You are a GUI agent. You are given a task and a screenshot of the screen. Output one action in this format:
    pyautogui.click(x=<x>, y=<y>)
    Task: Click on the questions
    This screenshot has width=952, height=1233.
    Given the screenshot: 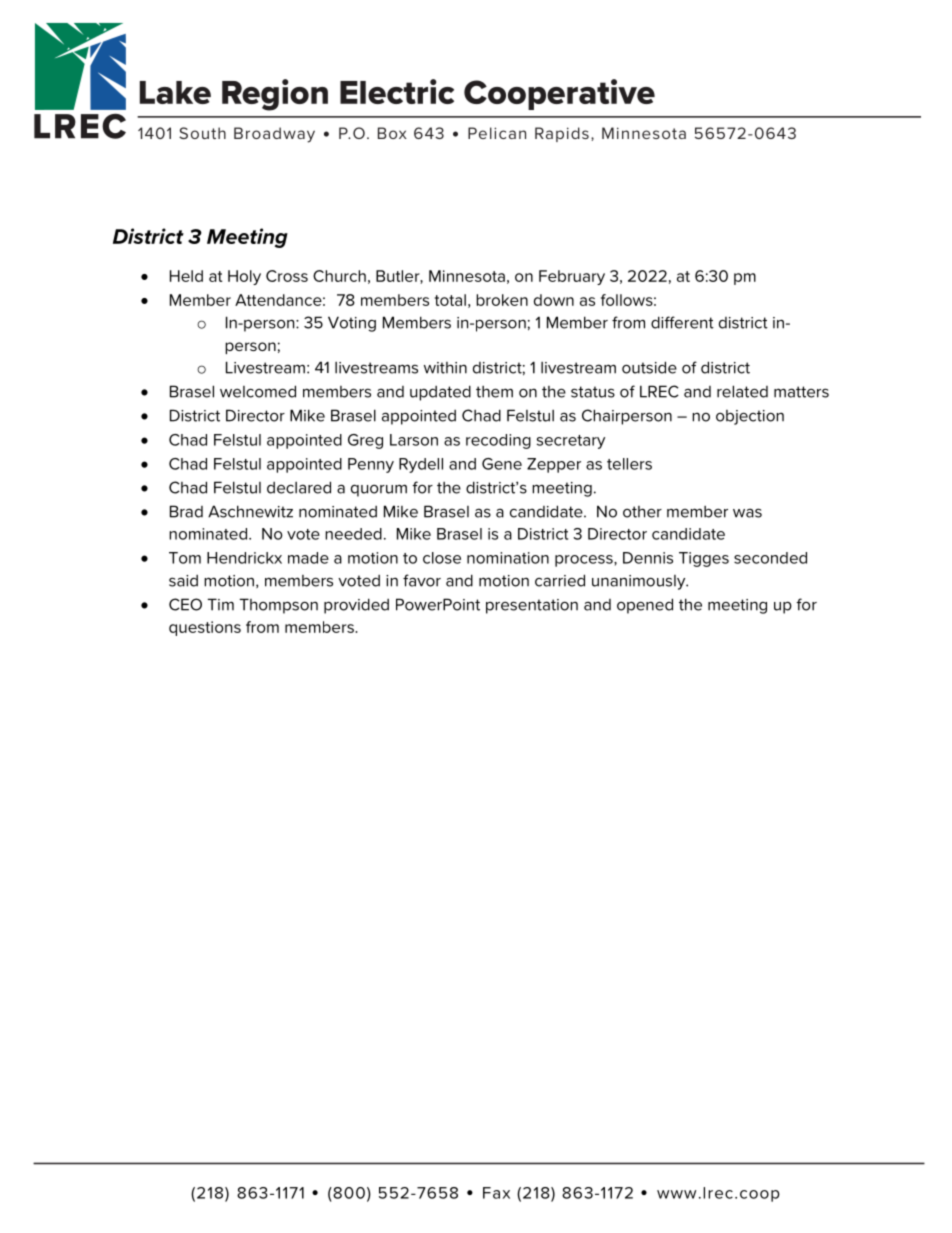 What is the action you would take?
    pyautogui.click(x=205, y=628)
